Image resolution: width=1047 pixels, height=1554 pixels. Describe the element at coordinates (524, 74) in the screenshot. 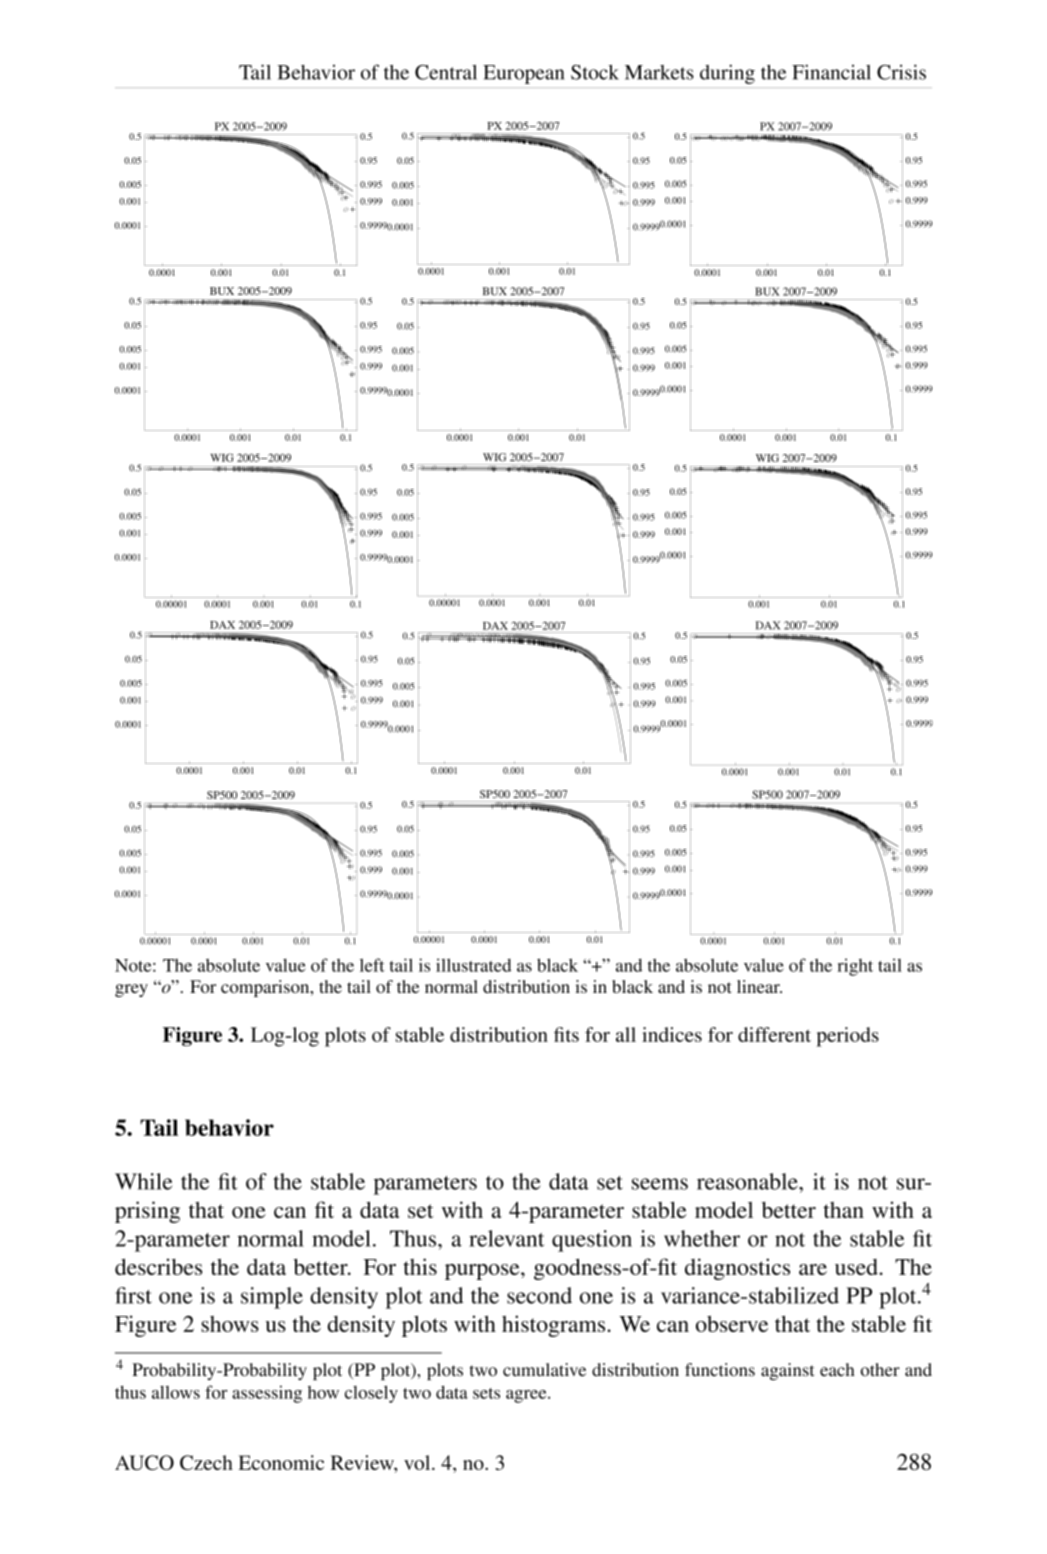

I see `European` at that location.
